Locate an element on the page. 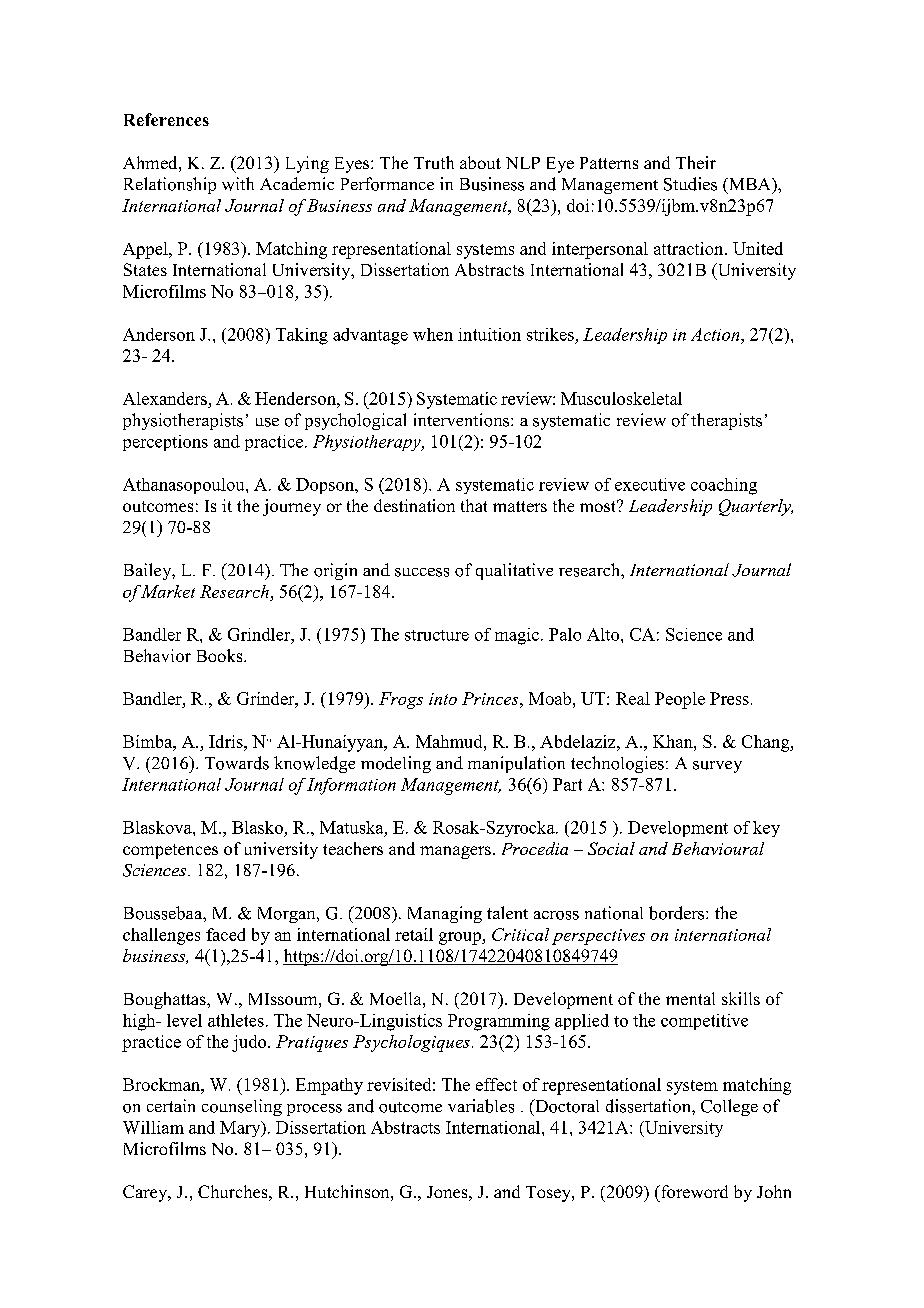 This page has width=924, height=1308. Mary is located at coordinates (241, 1129).
